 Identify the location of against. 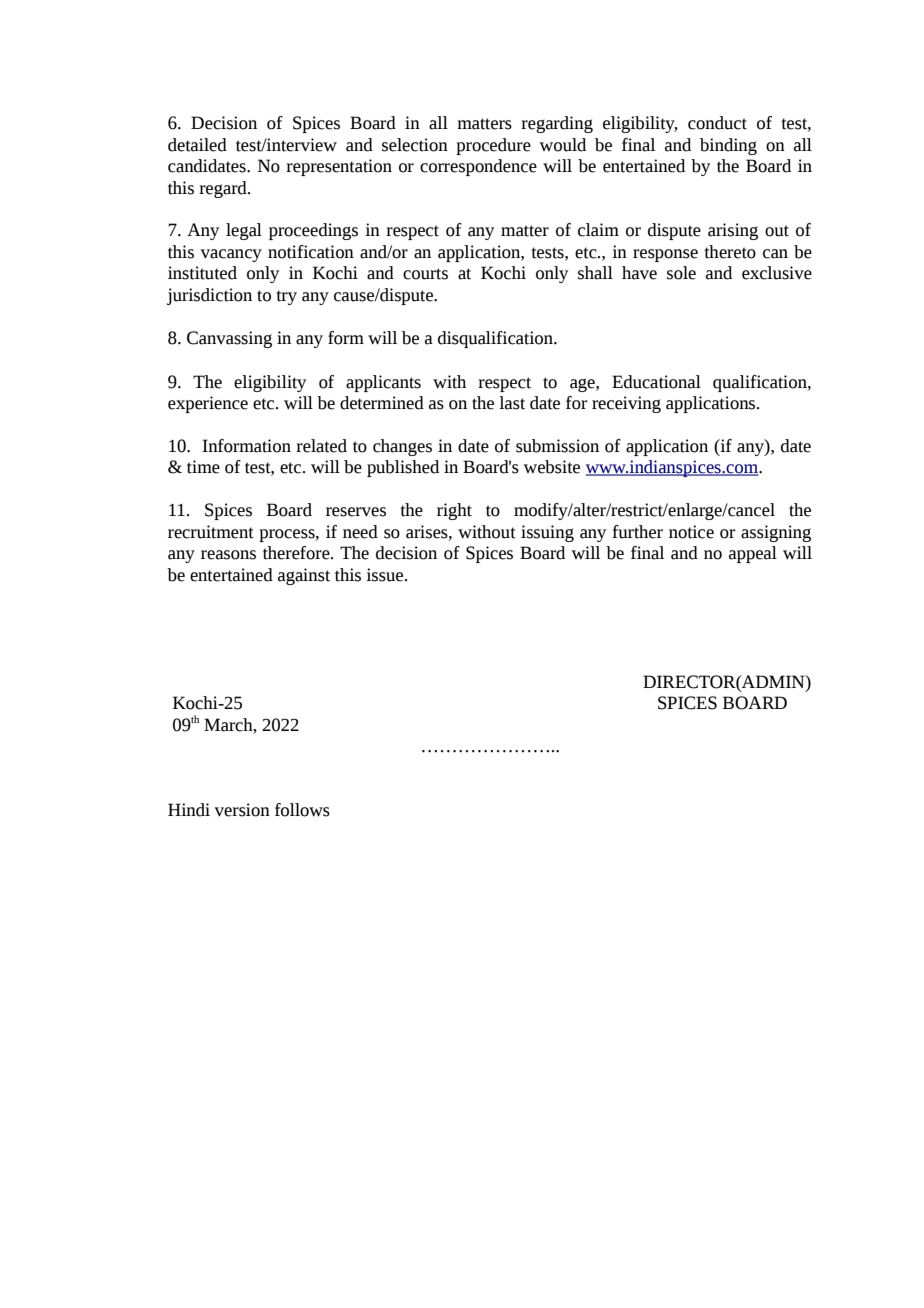
(304, 576).
